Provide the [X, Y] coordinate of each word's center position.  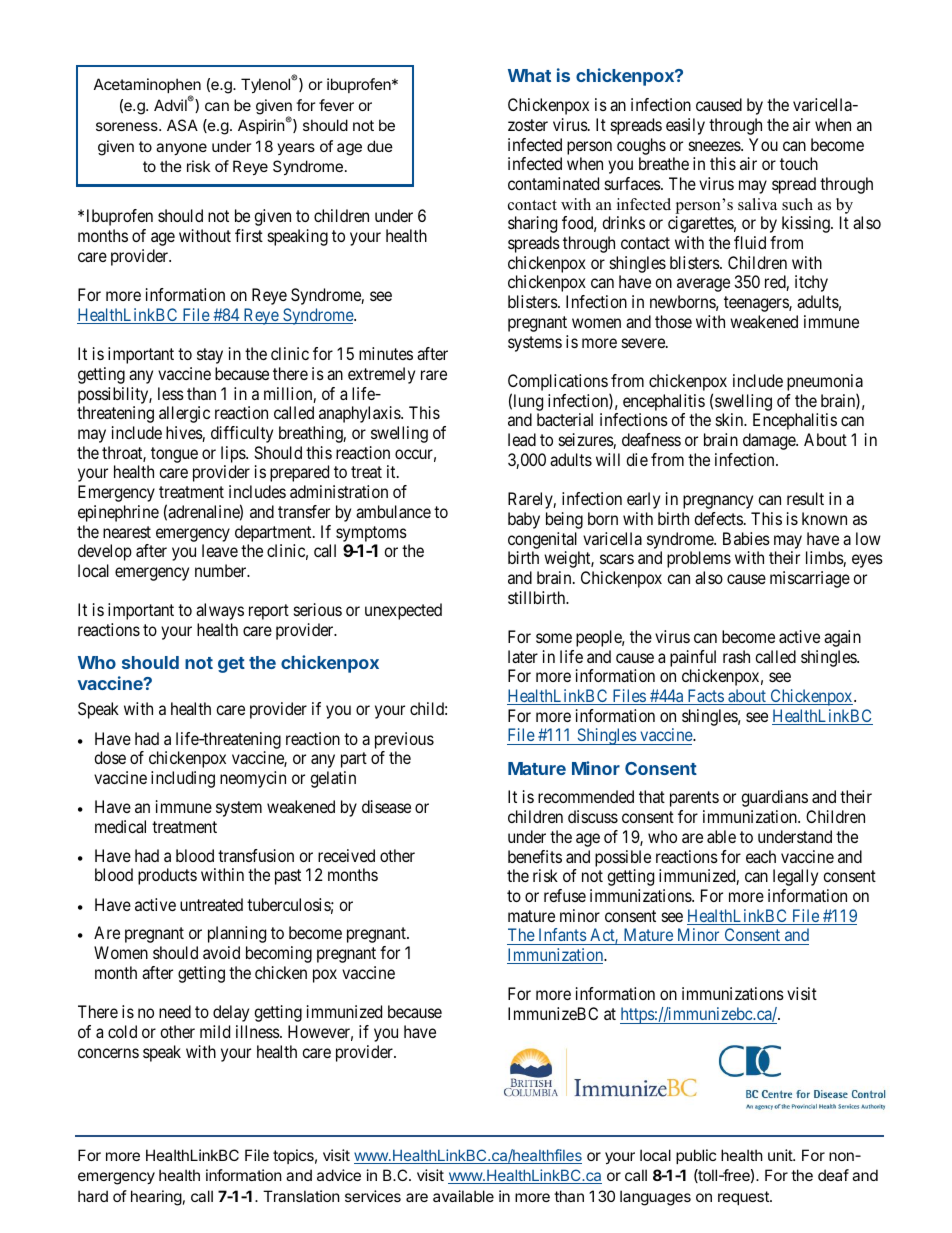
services [373, 1196]
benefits [535, 856]
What [529, 75]
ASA [182, 125]
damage [770, 441]
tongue [174, 455]
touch [799, 163]
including [183, 779]
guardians [774, 798]
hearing [156, 1198]
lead [522, 439]
